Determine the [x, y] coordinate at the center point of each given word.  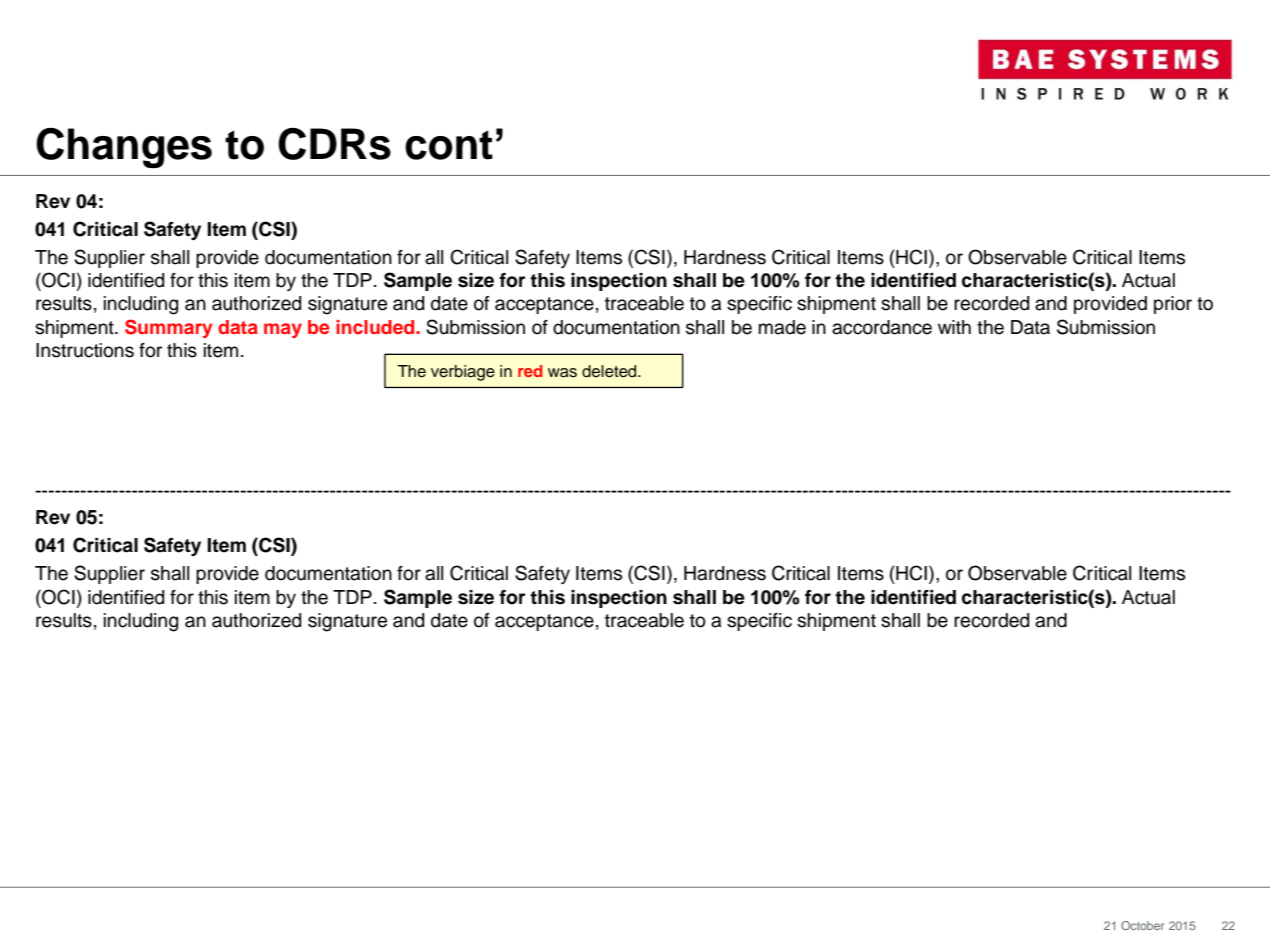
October [1142, 925]
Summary [168, 328]
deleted [610, 371]
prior [1173, 305]
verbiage [463, 373]
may [283, 330]
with [954, 327]
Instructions [85, 350]
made [782, 327]
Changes [124, 148]
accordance [882, 327]
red [530, 371]
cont [449, 145]
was [562, 373]
